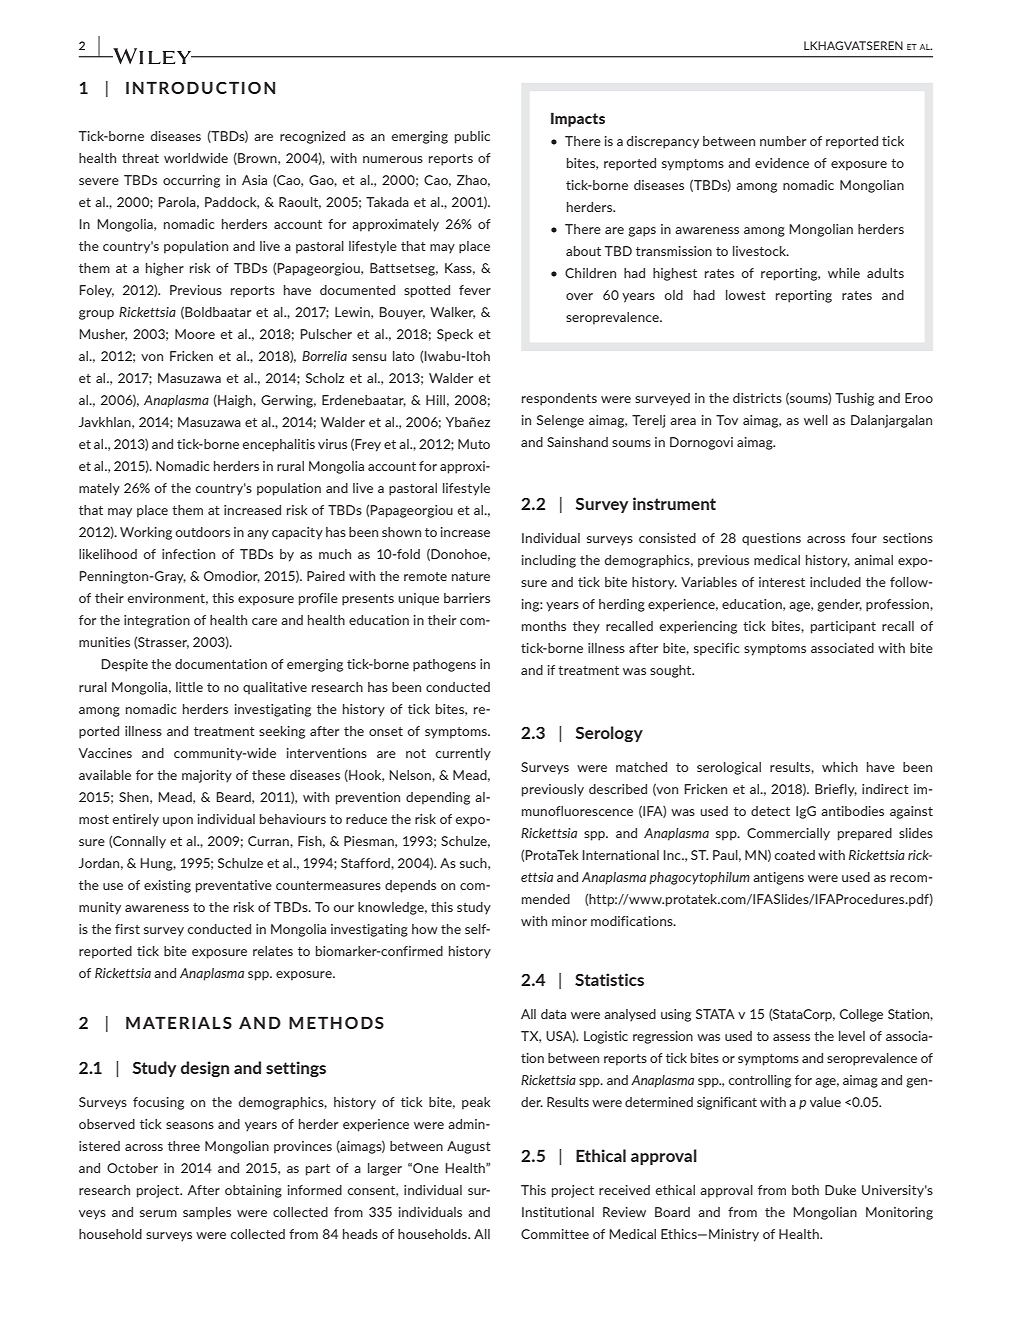 The width and height of the page is (1009, 1326). What do you see at coordinates (207, 1213) in the page?
I see `samples` at bounding box center [207, 1213].
